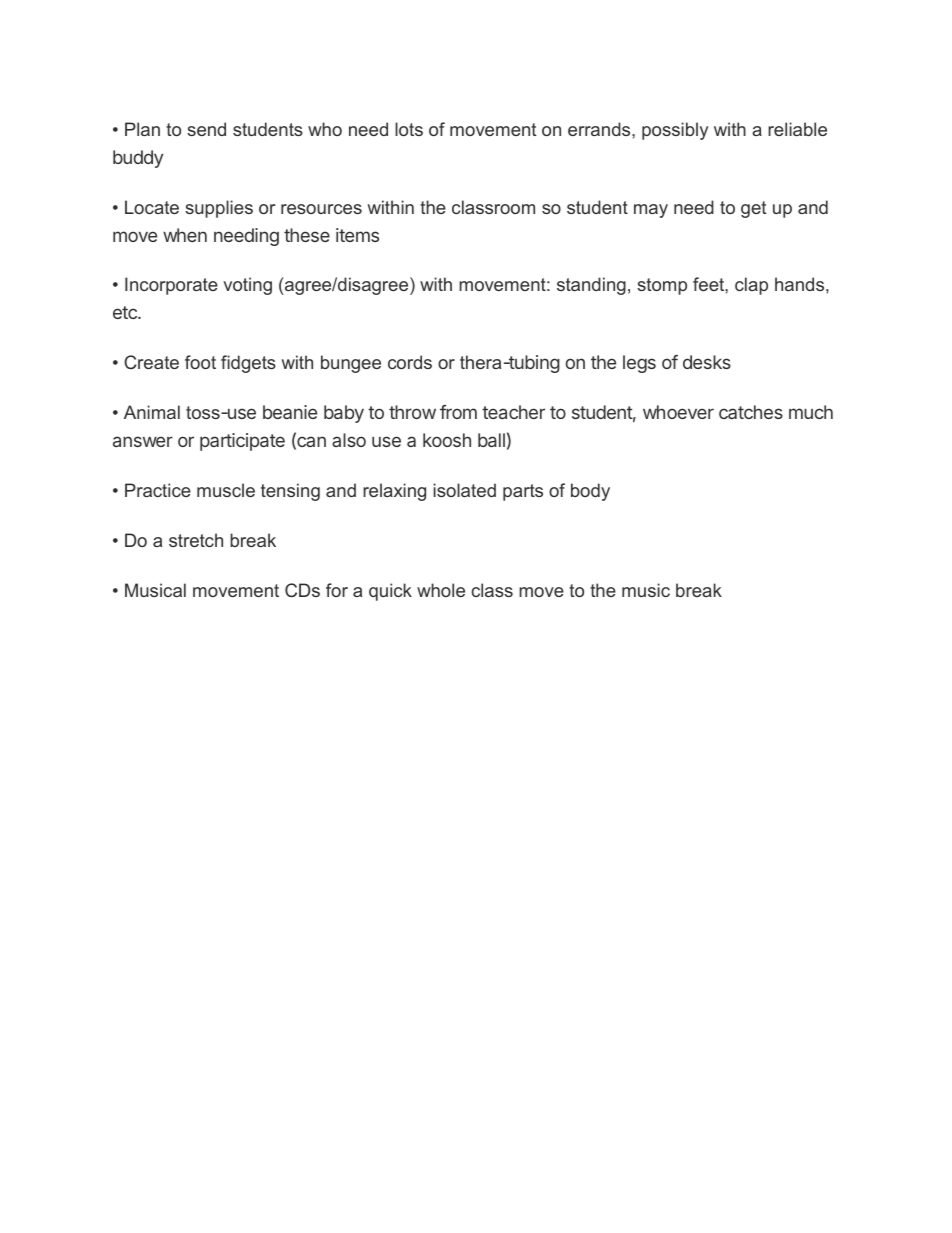 Image resolution: width=952 pixels, height=1233 pixels. Describe the element at coordinates (675, 131) in the screenshot. I see `possibly` at that location.
